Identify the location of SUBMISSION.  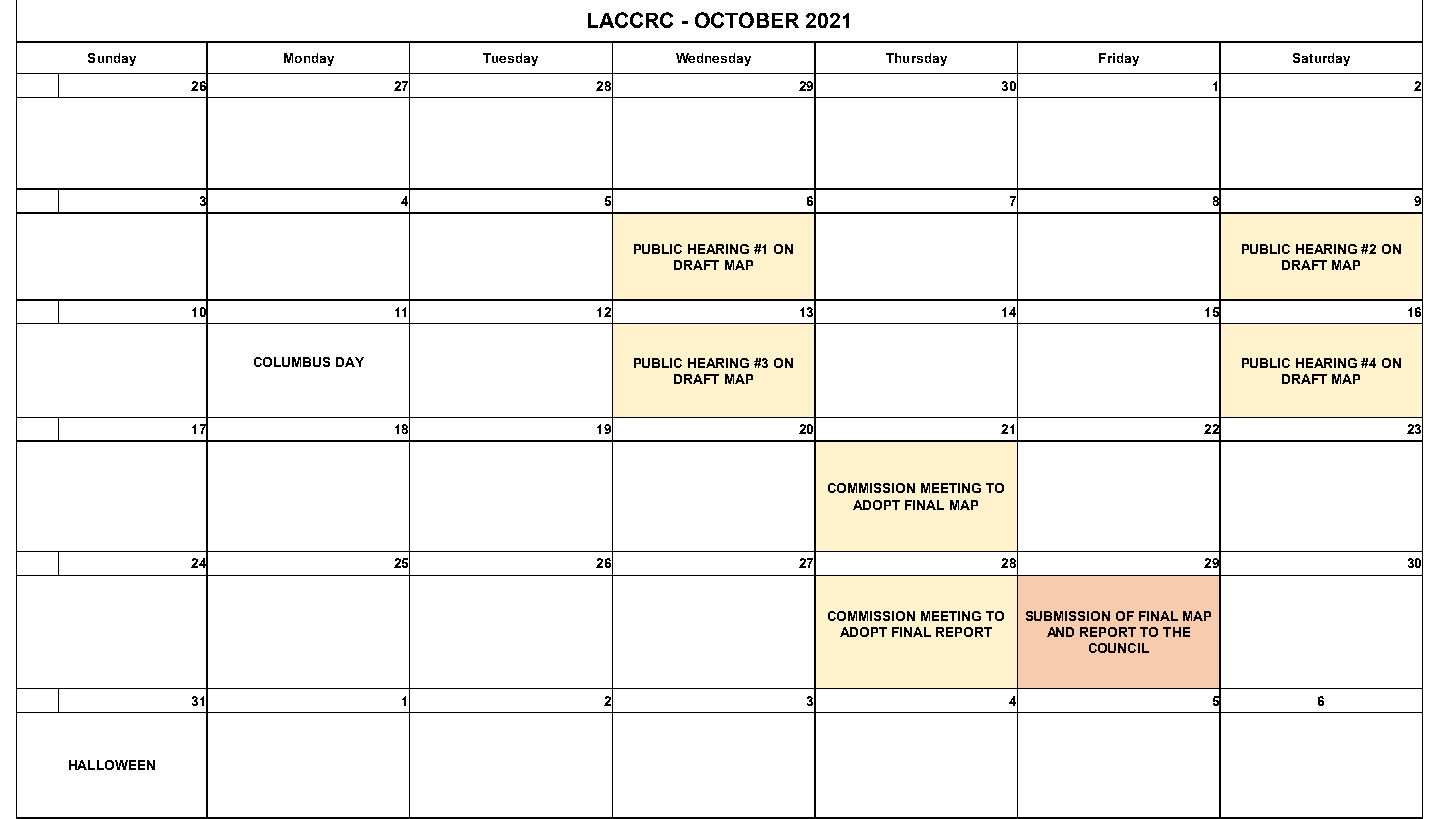
(1068, 616).
